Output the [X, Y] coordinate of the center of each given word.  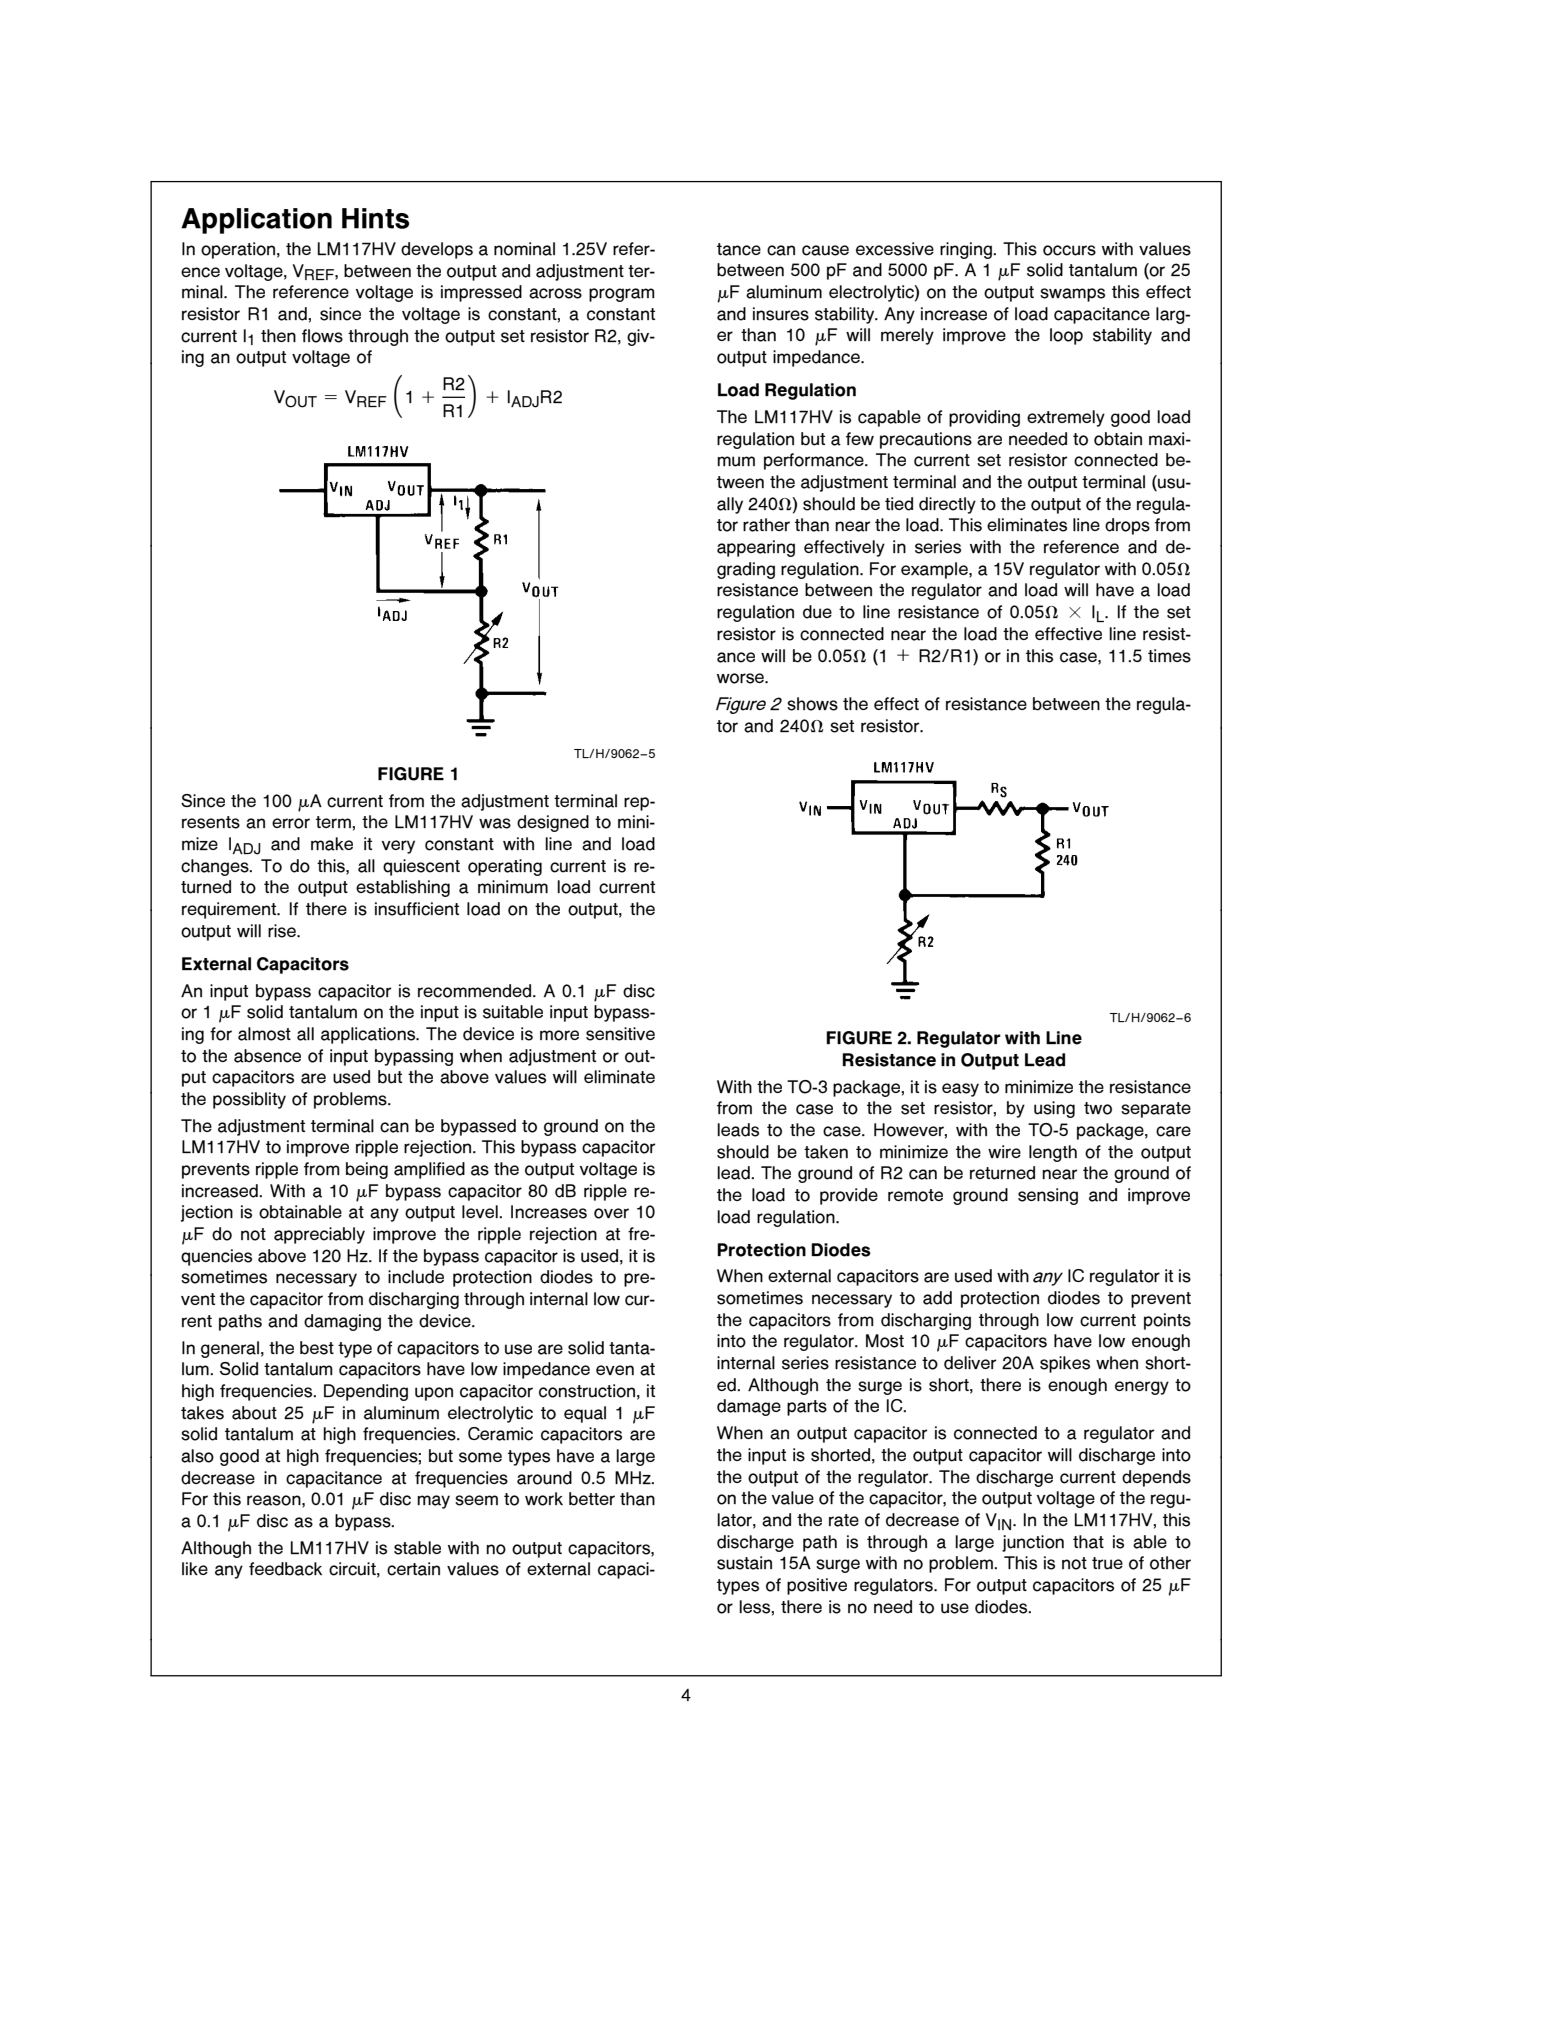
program [622, 295]
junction [1033, 1543]
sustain [744, 1563]
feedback [285, 1569]
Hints [375, 218]
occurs [1069, 250]
